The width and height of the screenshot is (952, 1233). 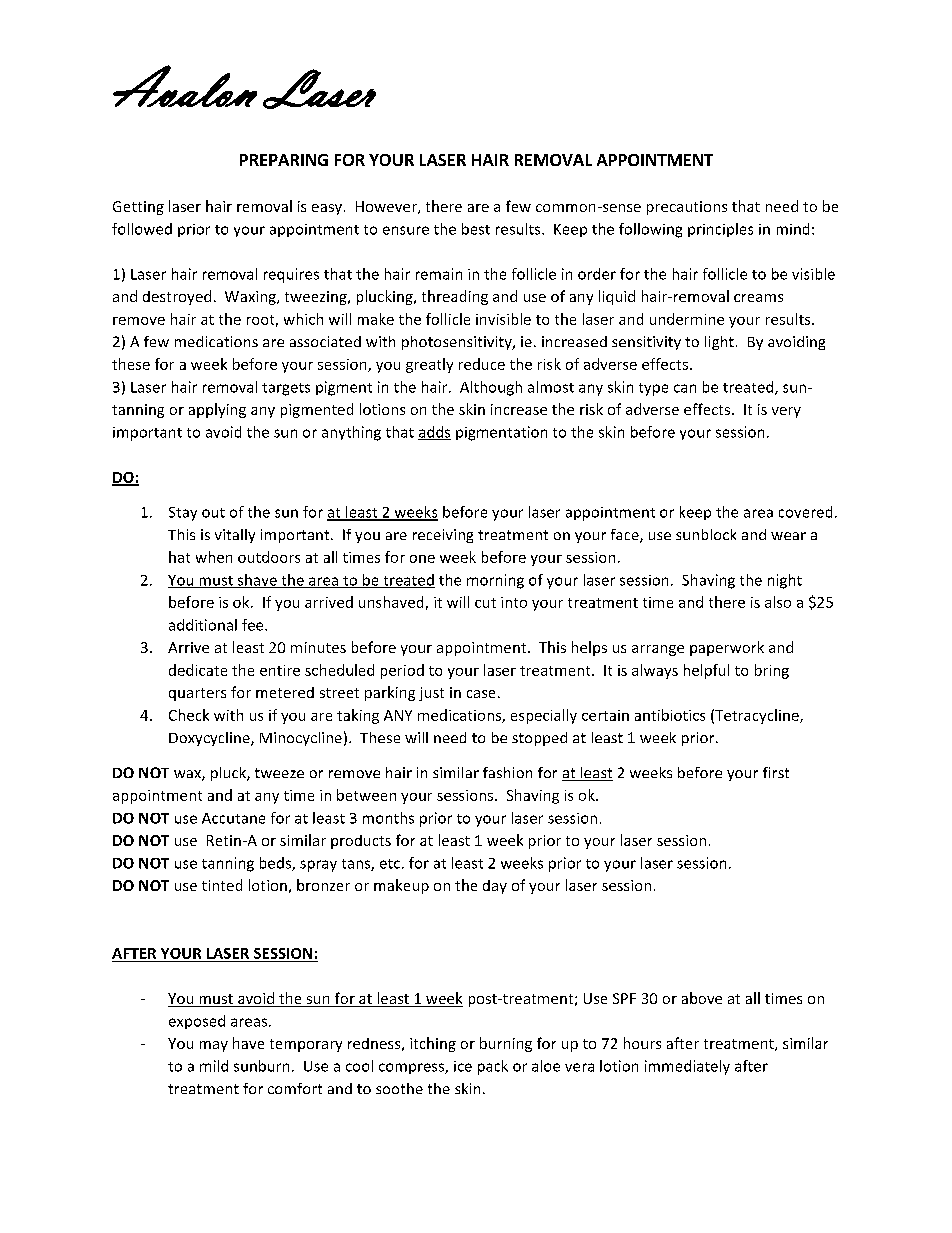 What do you see at coordinates (214, 557) in the screenshot?
I see `when` at bounding box center [214, 557].
